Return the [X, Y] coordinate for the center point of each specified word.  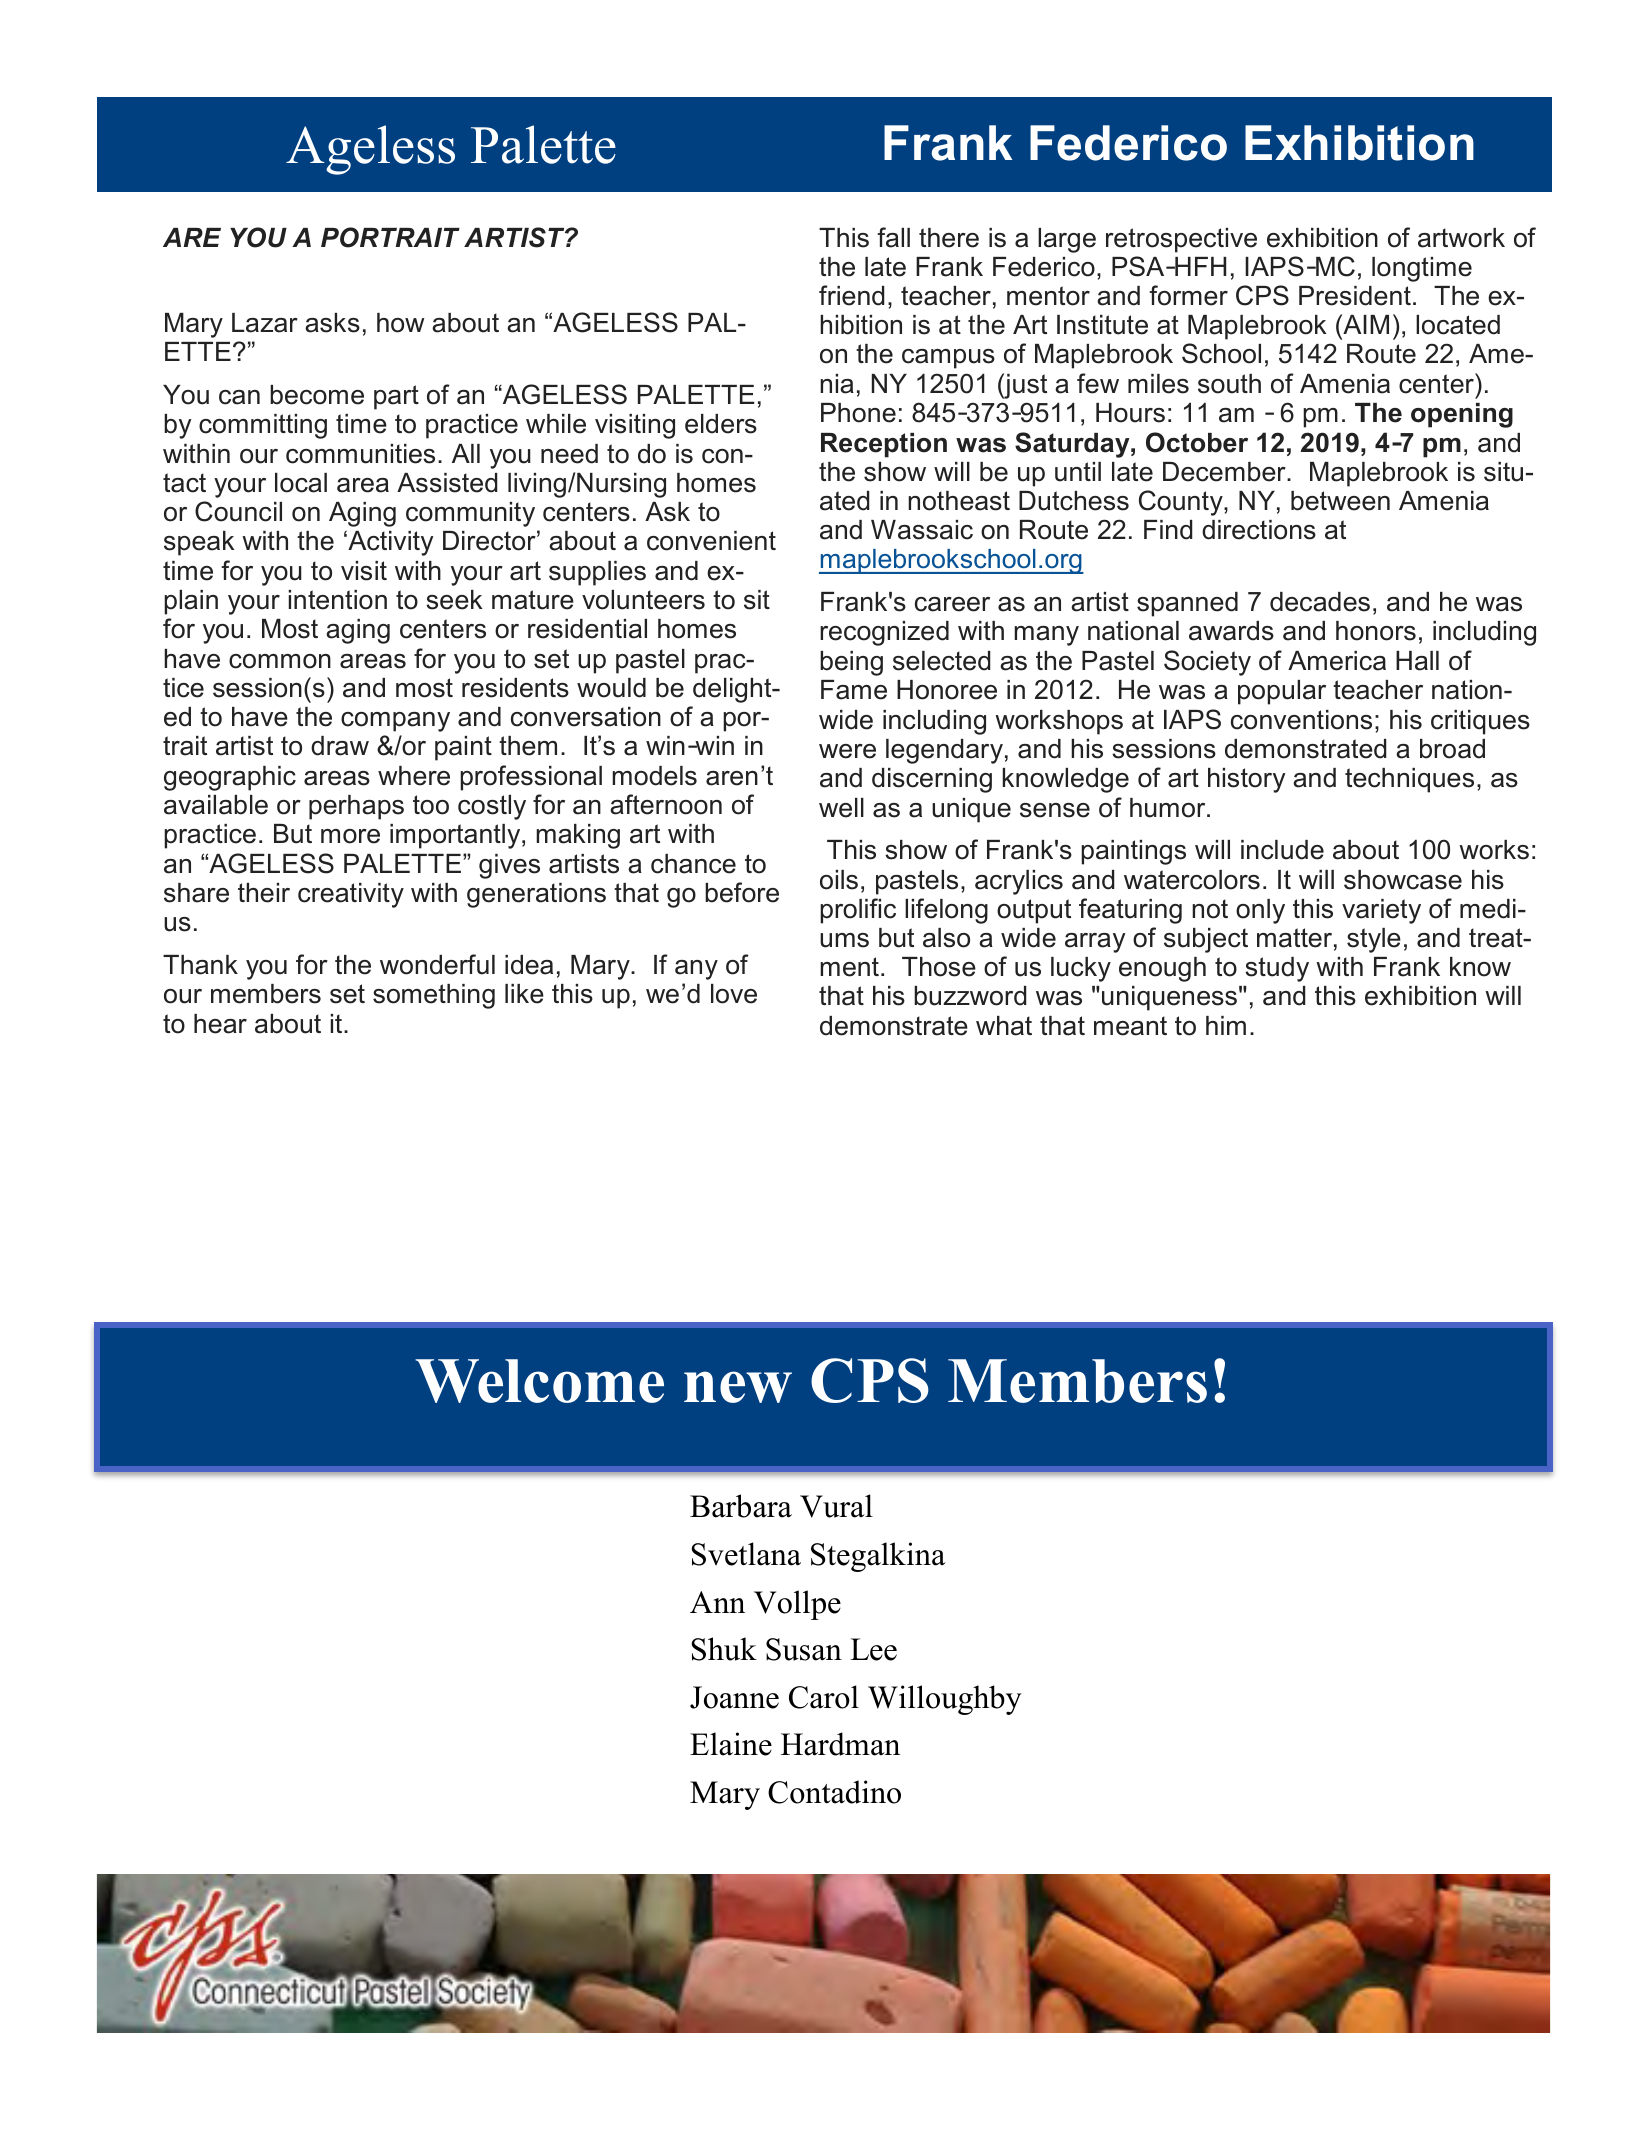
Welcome [539, 1381]
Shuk [724, 1649]
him [1226, 1025]
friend [852, 295]
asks [332, 323]
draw [340, 746]
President [1355, 296]
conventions [1301, 720]
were [847, 751]
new [738, 1387]
